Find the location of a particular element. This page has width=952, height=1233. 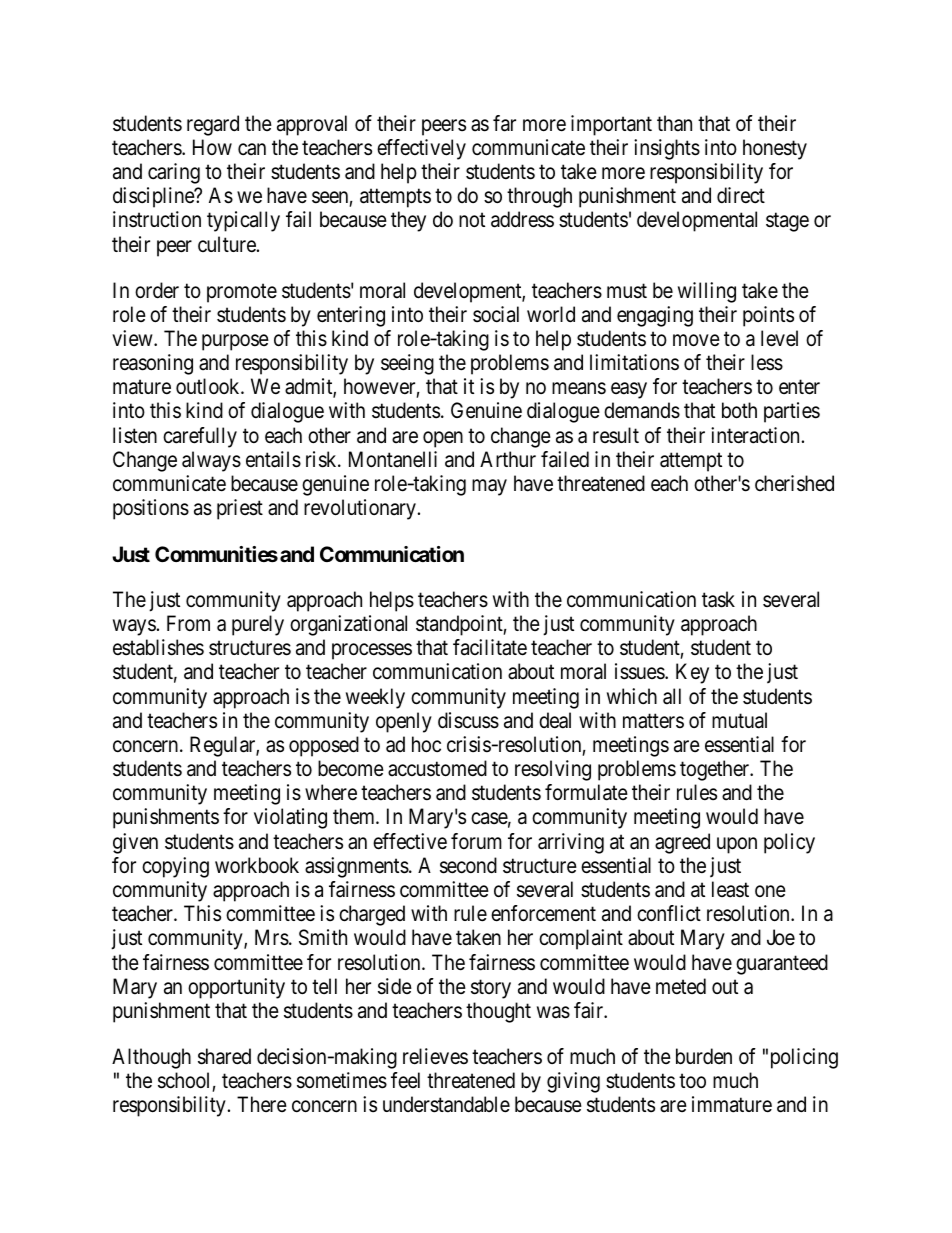

insights is located at coordinates (667, 149).
